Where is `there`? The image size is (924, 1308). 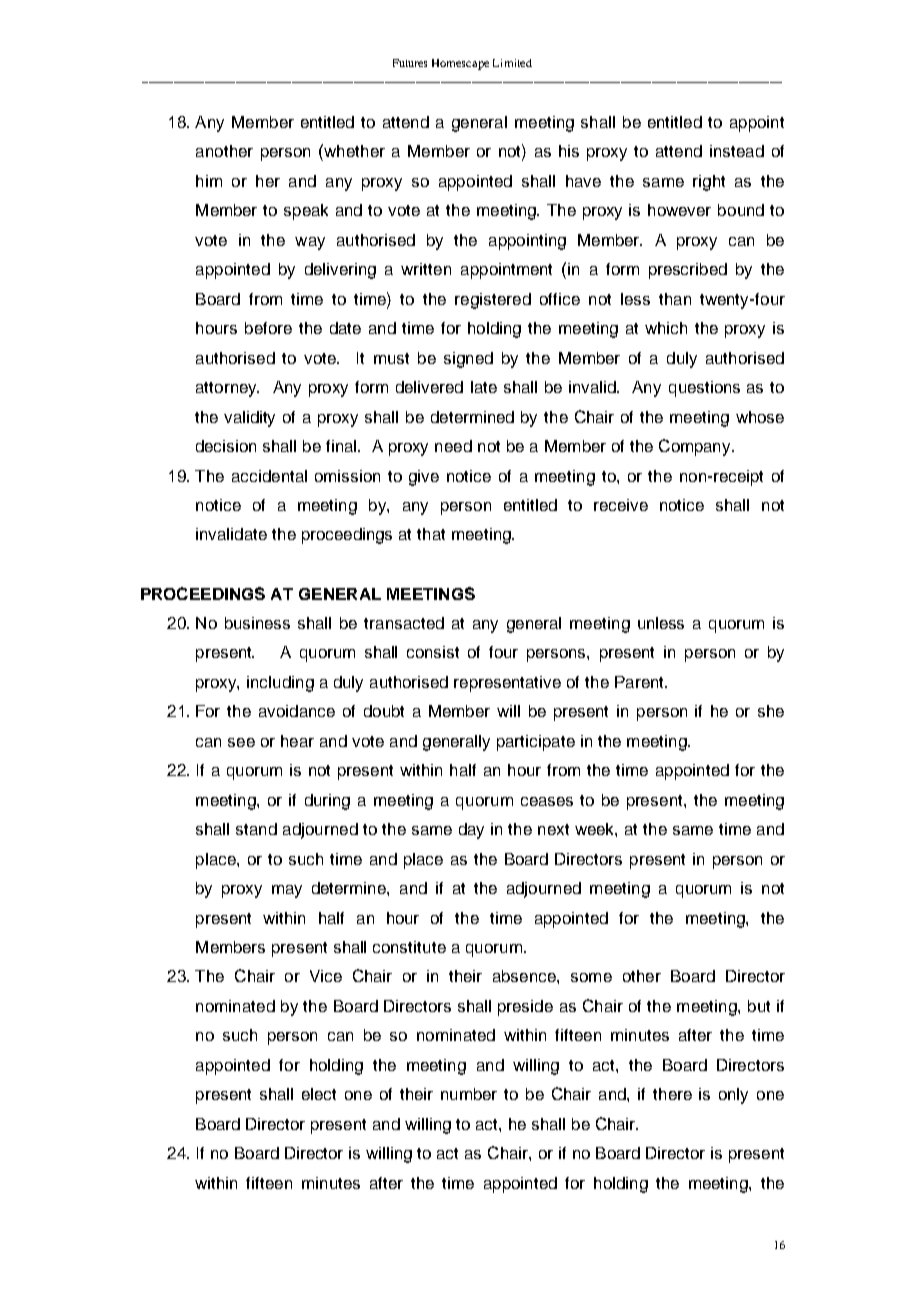
there is located at coordinates (672, 1094).
